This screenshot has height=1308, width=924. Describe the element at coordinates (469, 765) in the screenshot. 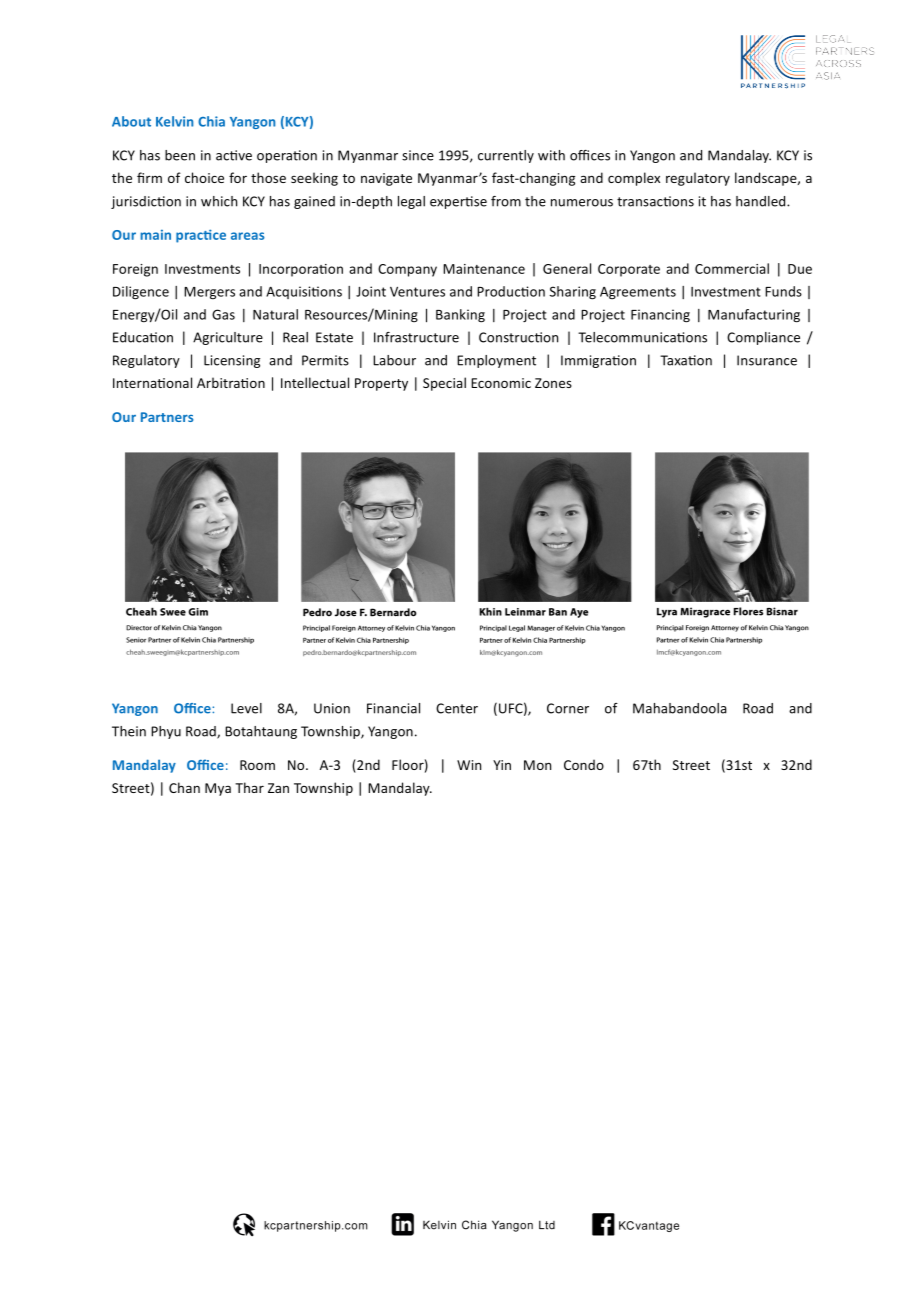

I see `Win` at that location.
